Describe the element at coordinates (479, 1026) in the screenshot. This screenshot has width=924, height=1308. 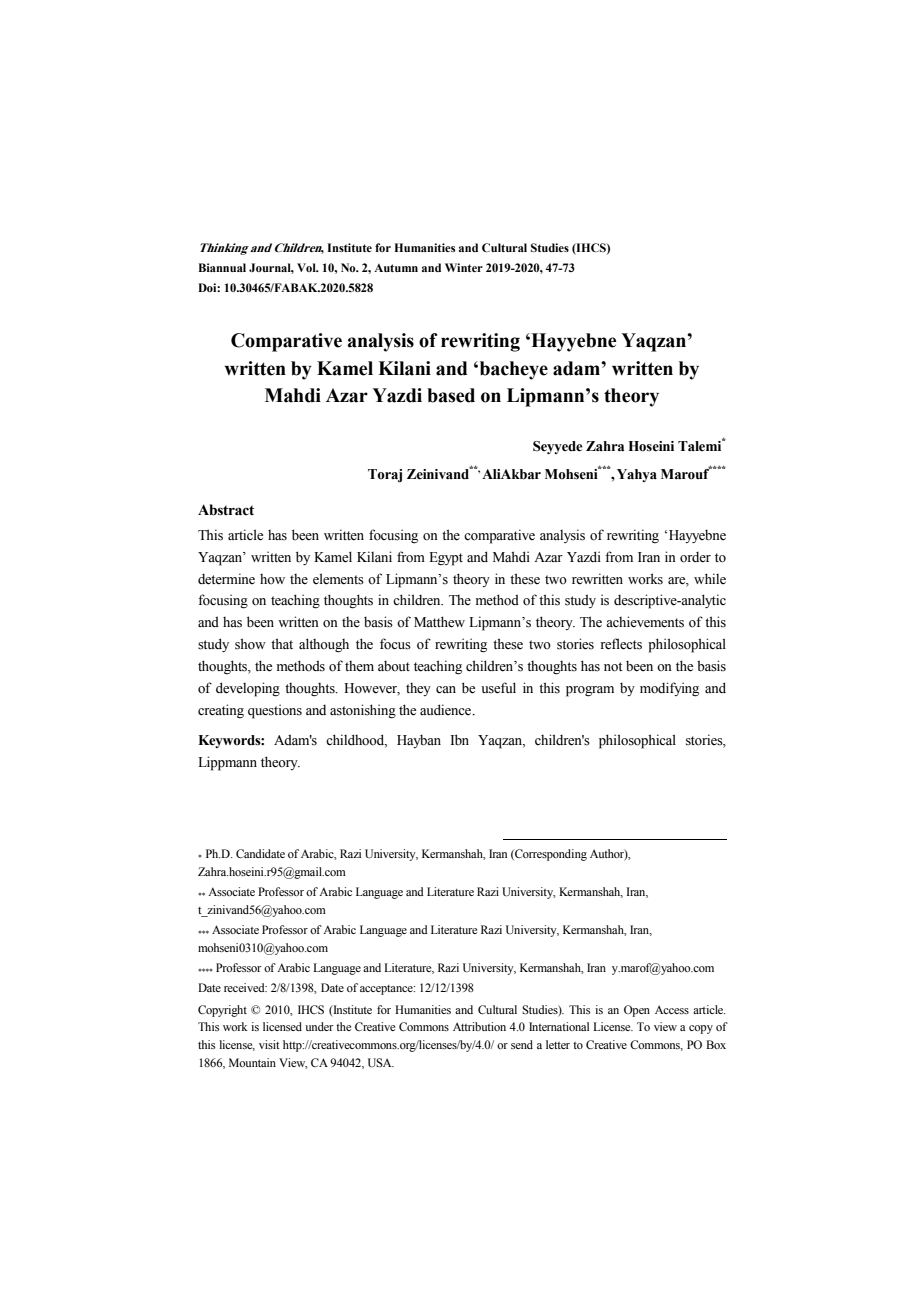
I see `Attribution` at that location.
